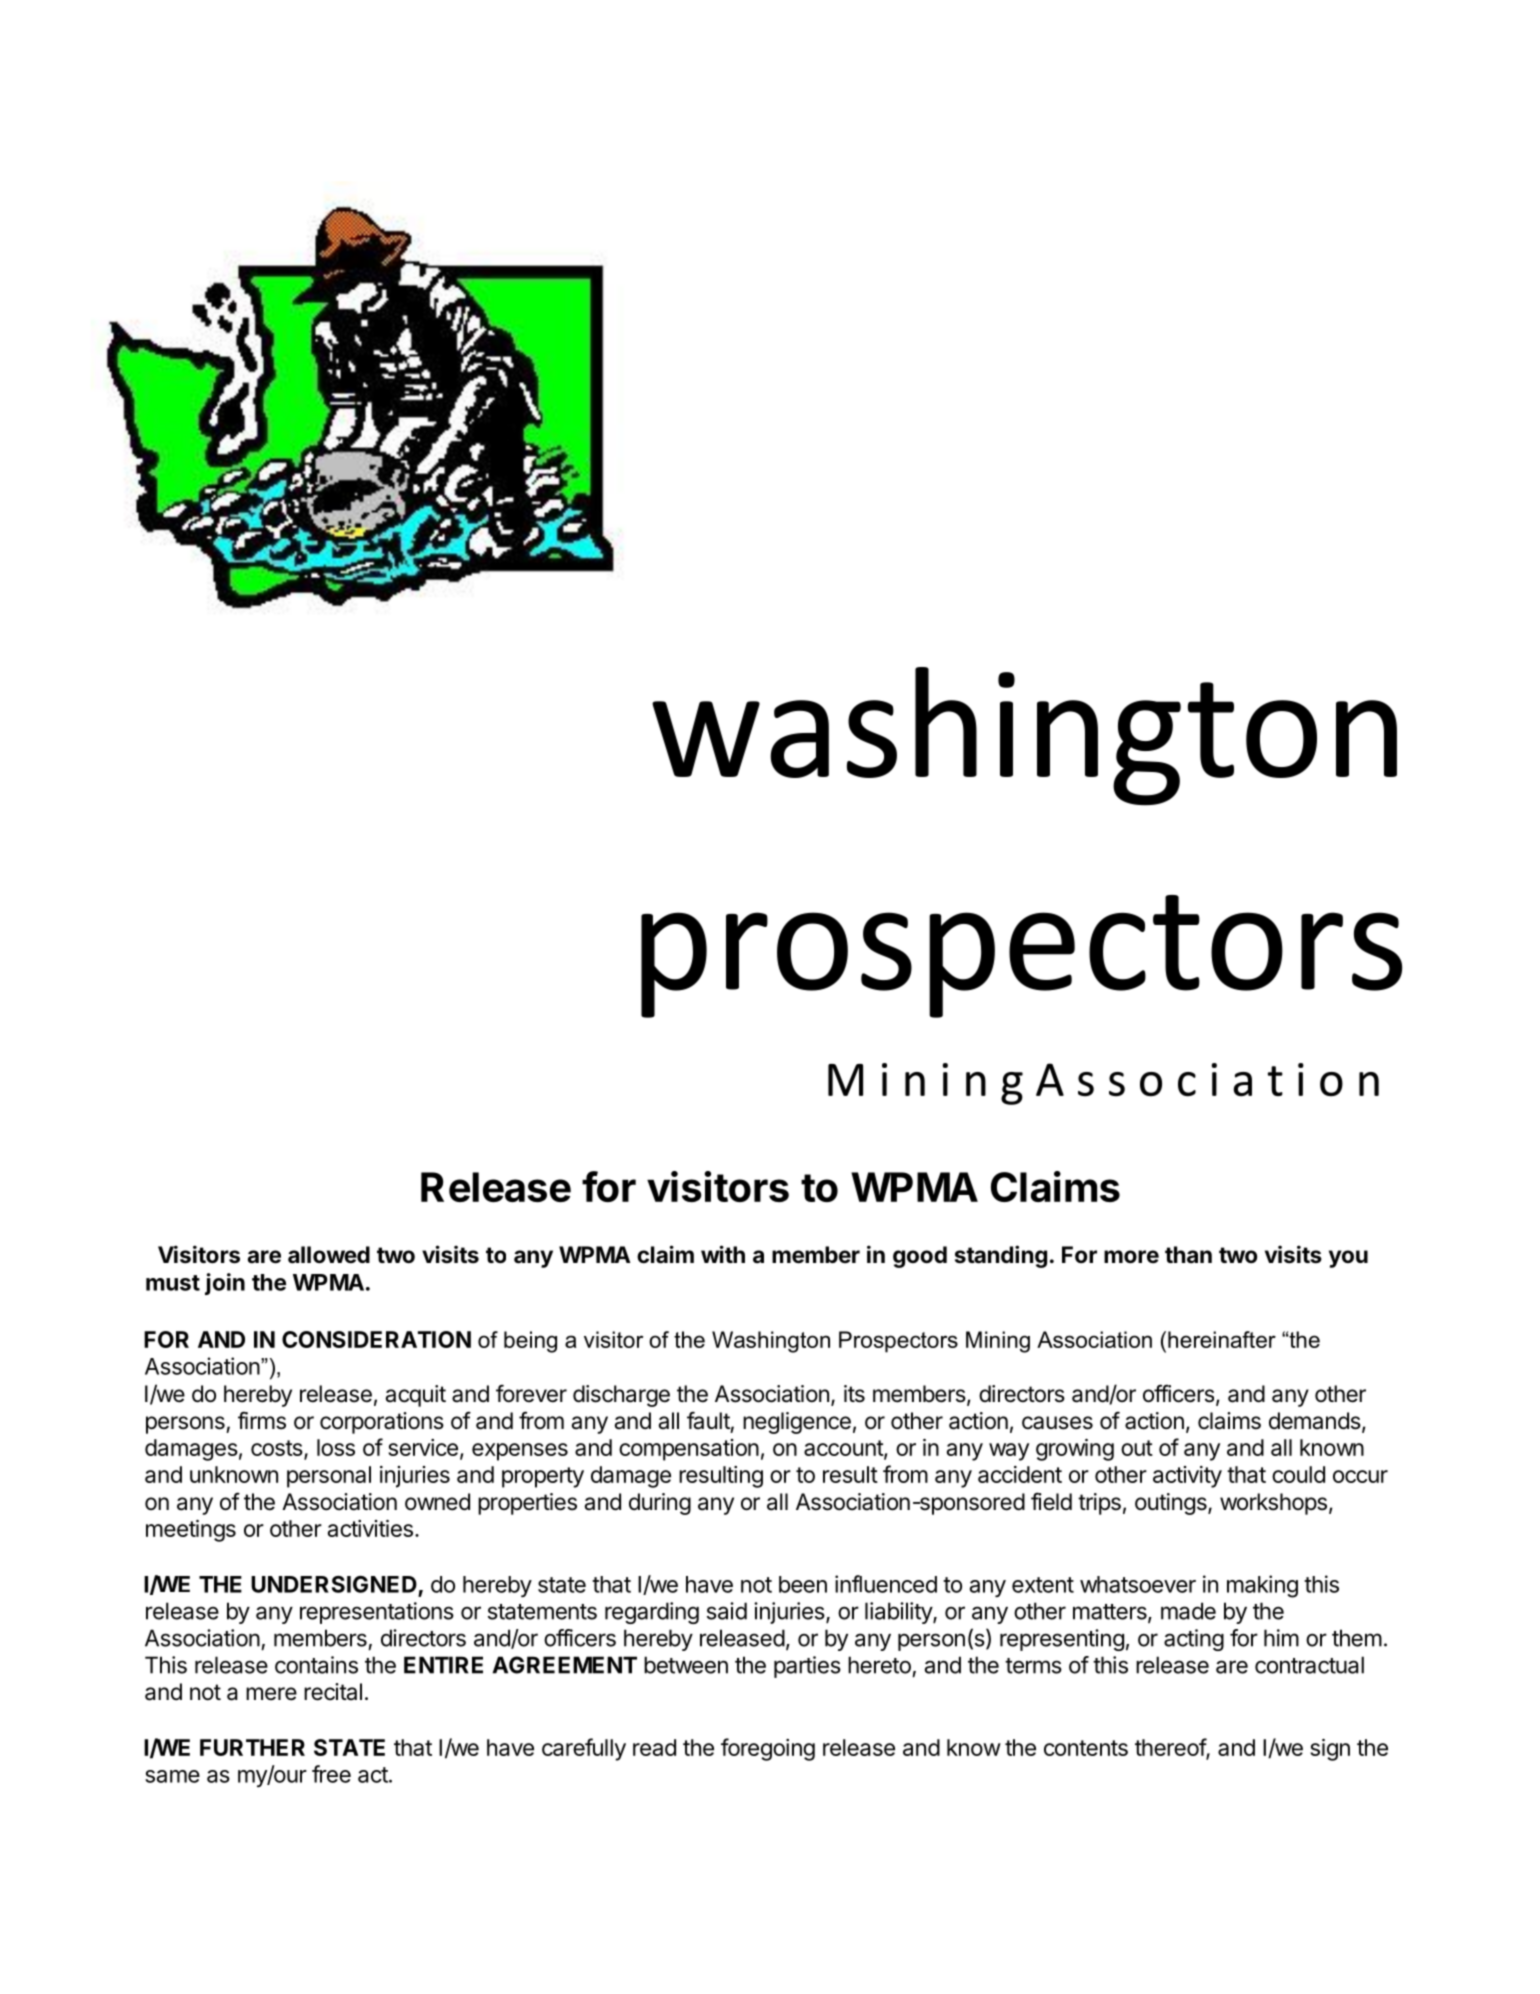  I want to click on been, so click(803, 1584).
